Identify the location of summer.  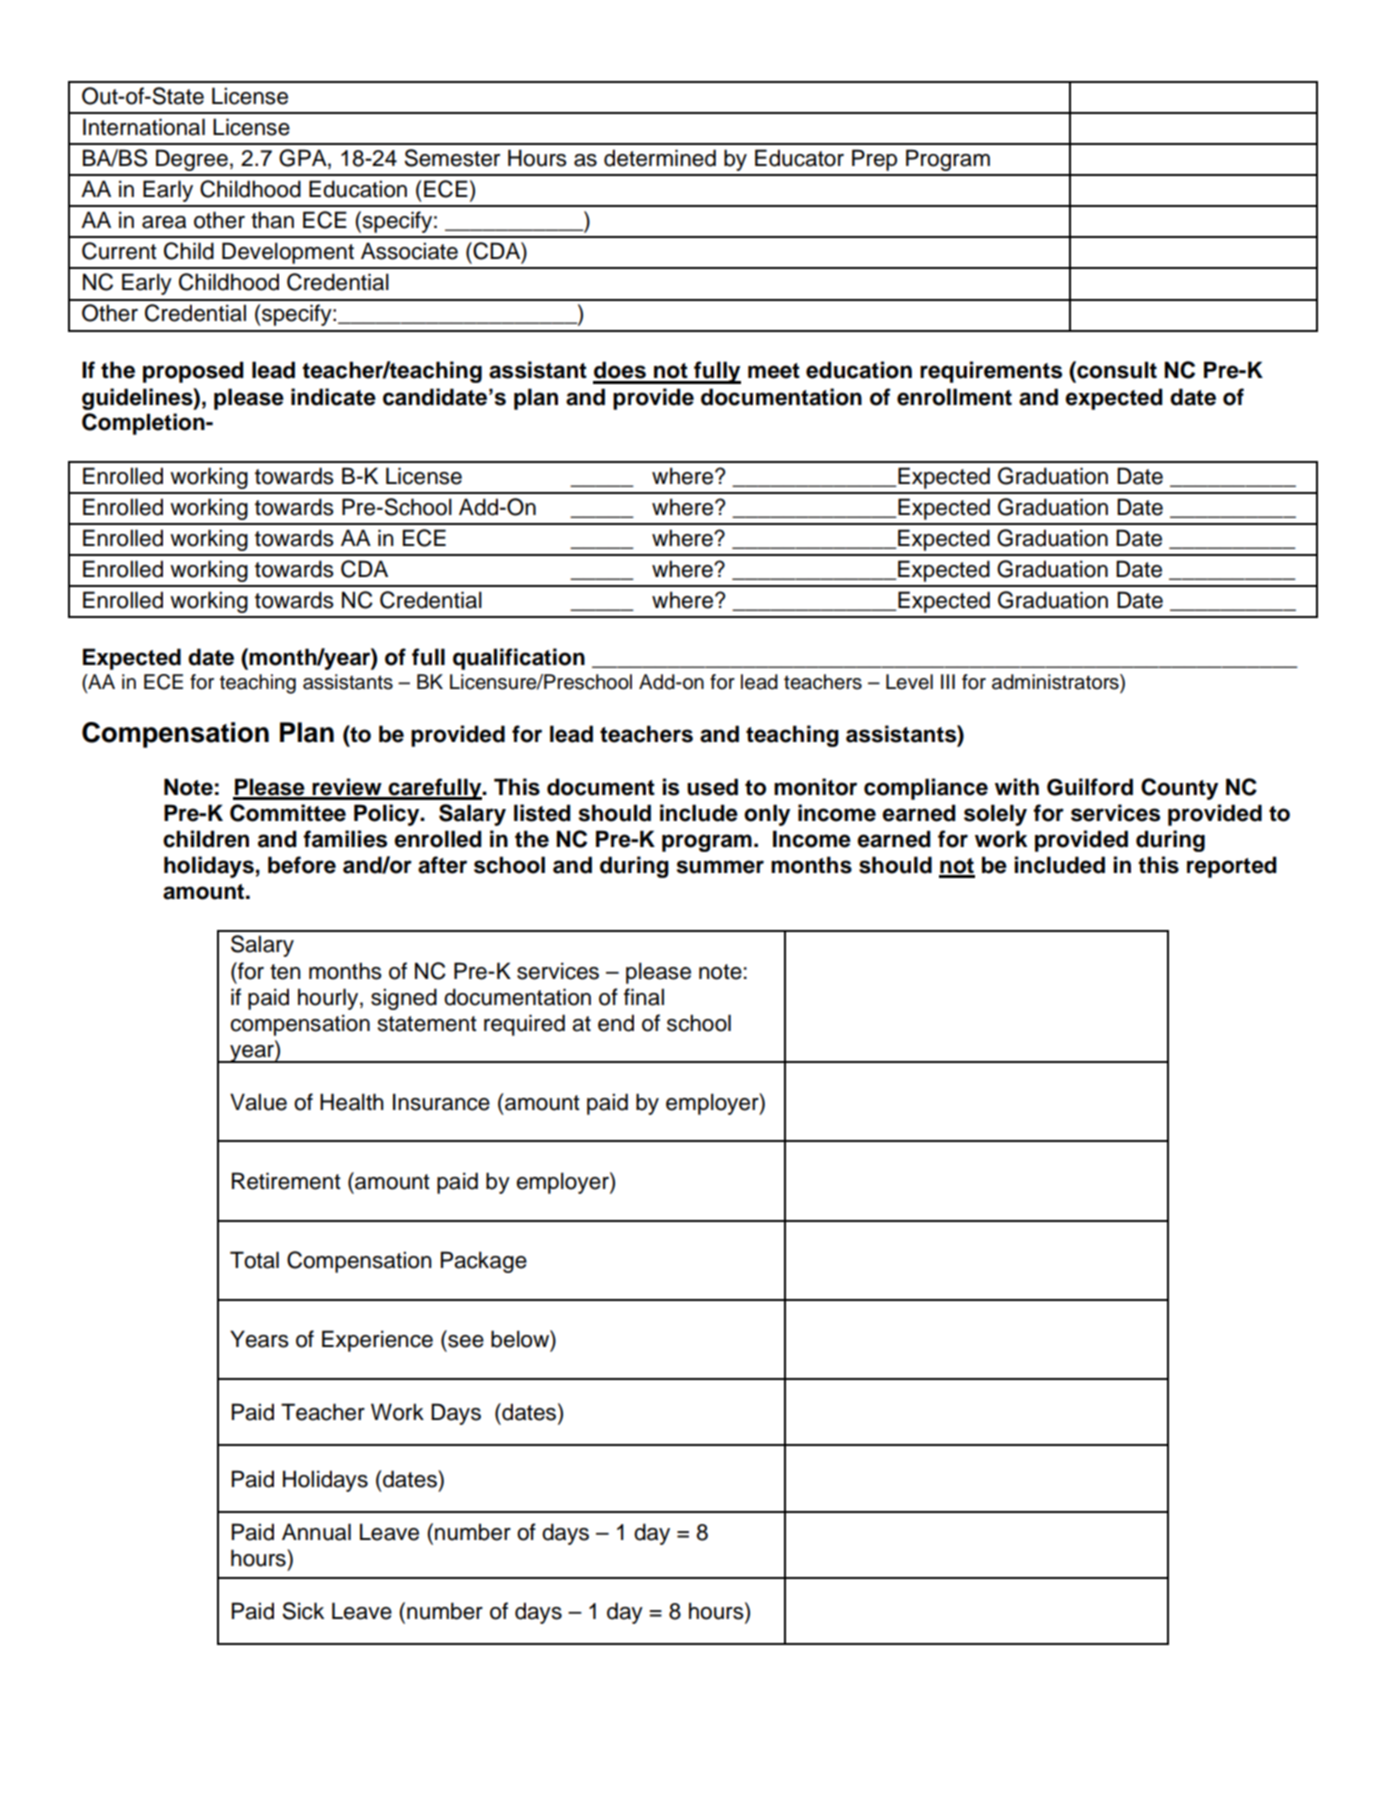
(720, 867).
